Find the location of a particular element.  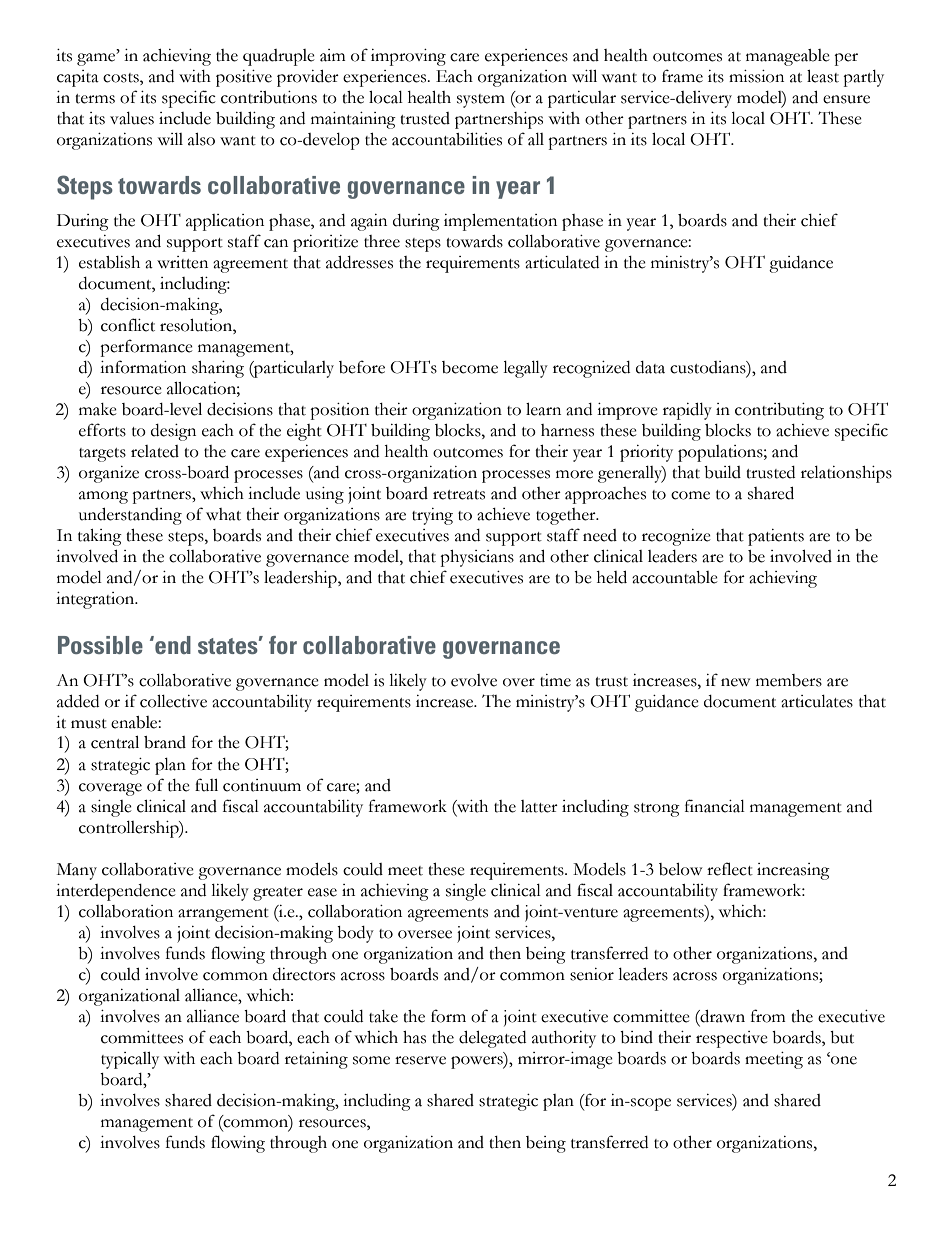

costs is located at coordinates (122, 78).
